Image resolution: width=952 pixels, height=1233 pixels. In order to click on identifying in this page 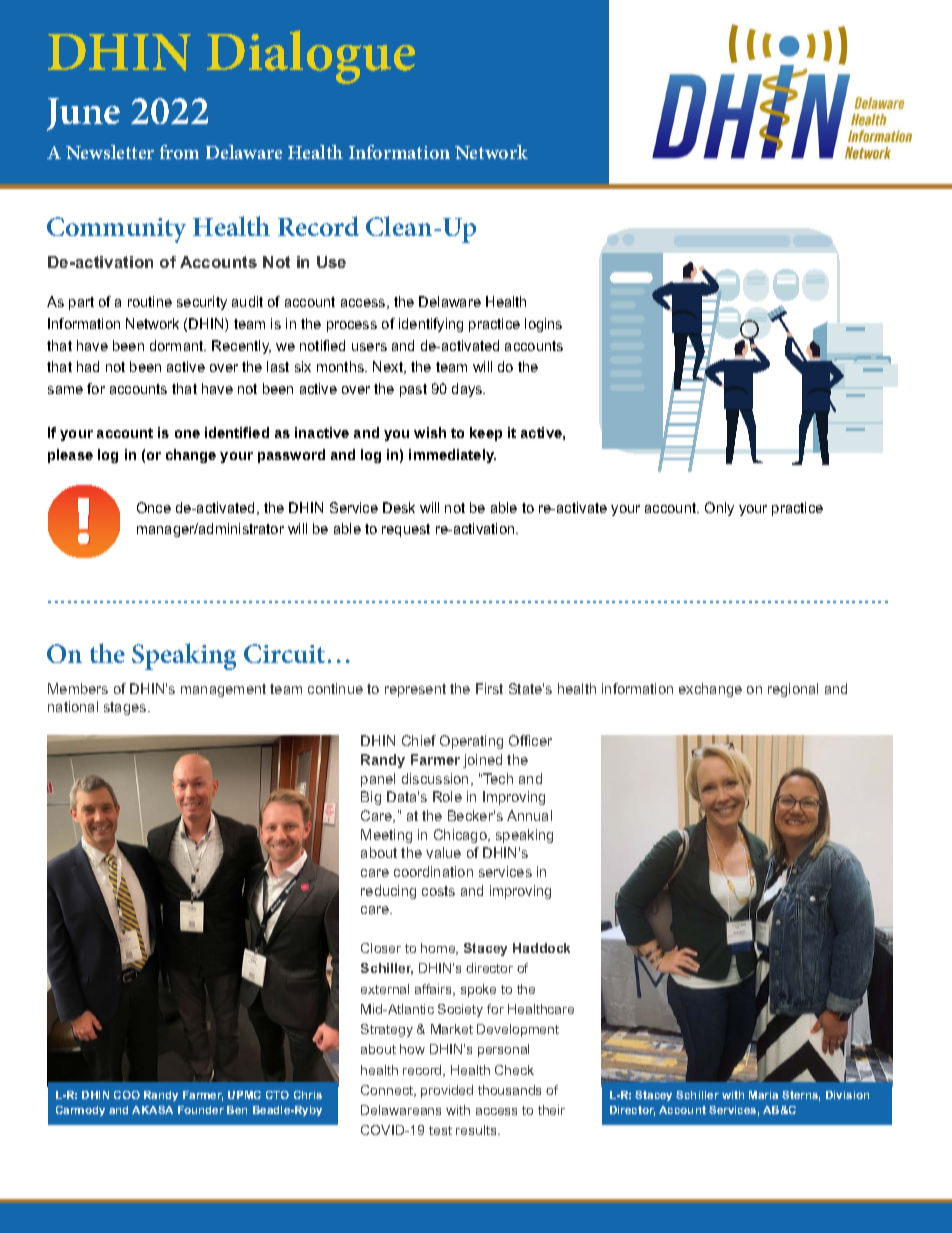, I will do `click(431, 325)`.
